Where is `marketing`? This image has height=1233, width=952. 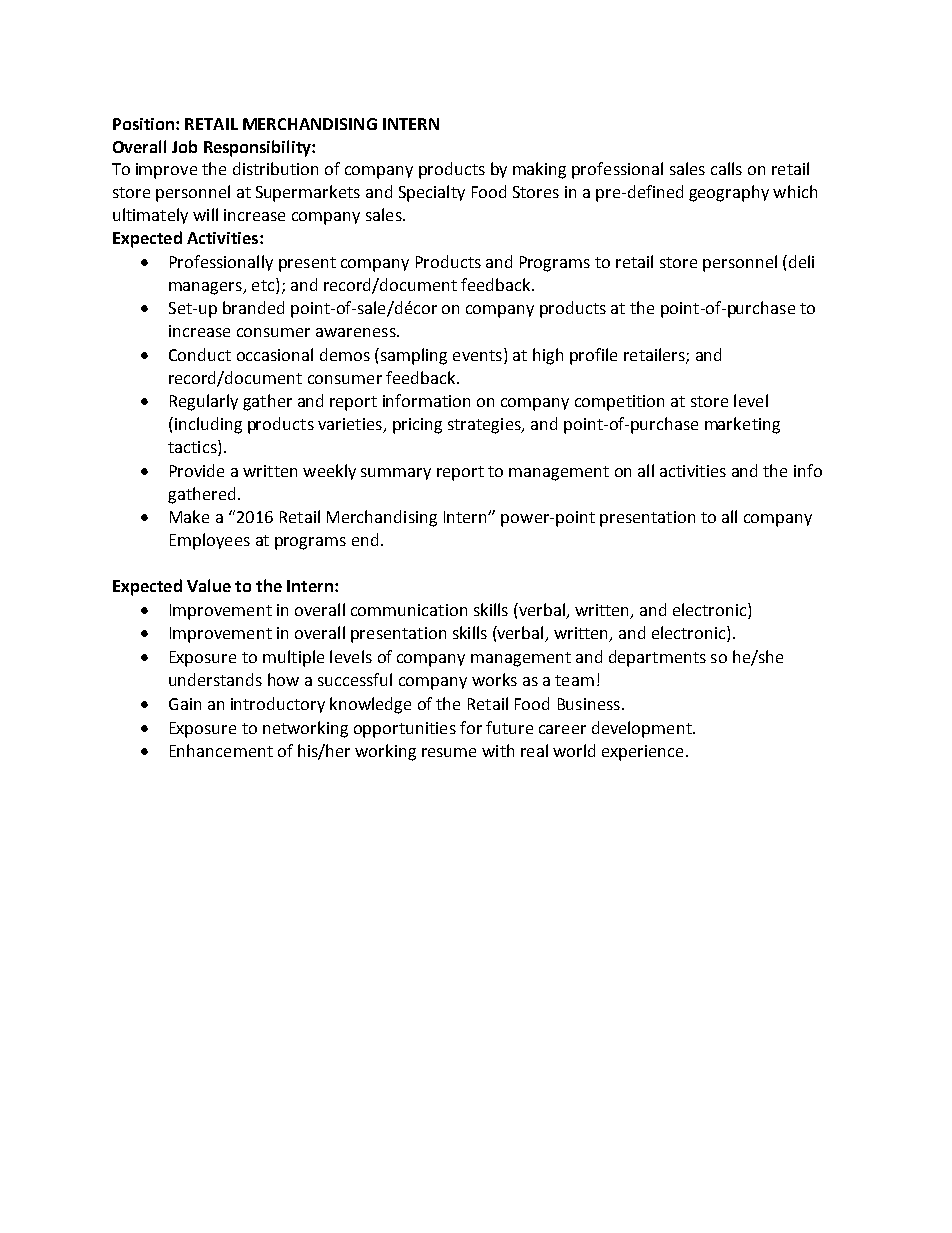 marketing is located at coordinates (742, 425).
